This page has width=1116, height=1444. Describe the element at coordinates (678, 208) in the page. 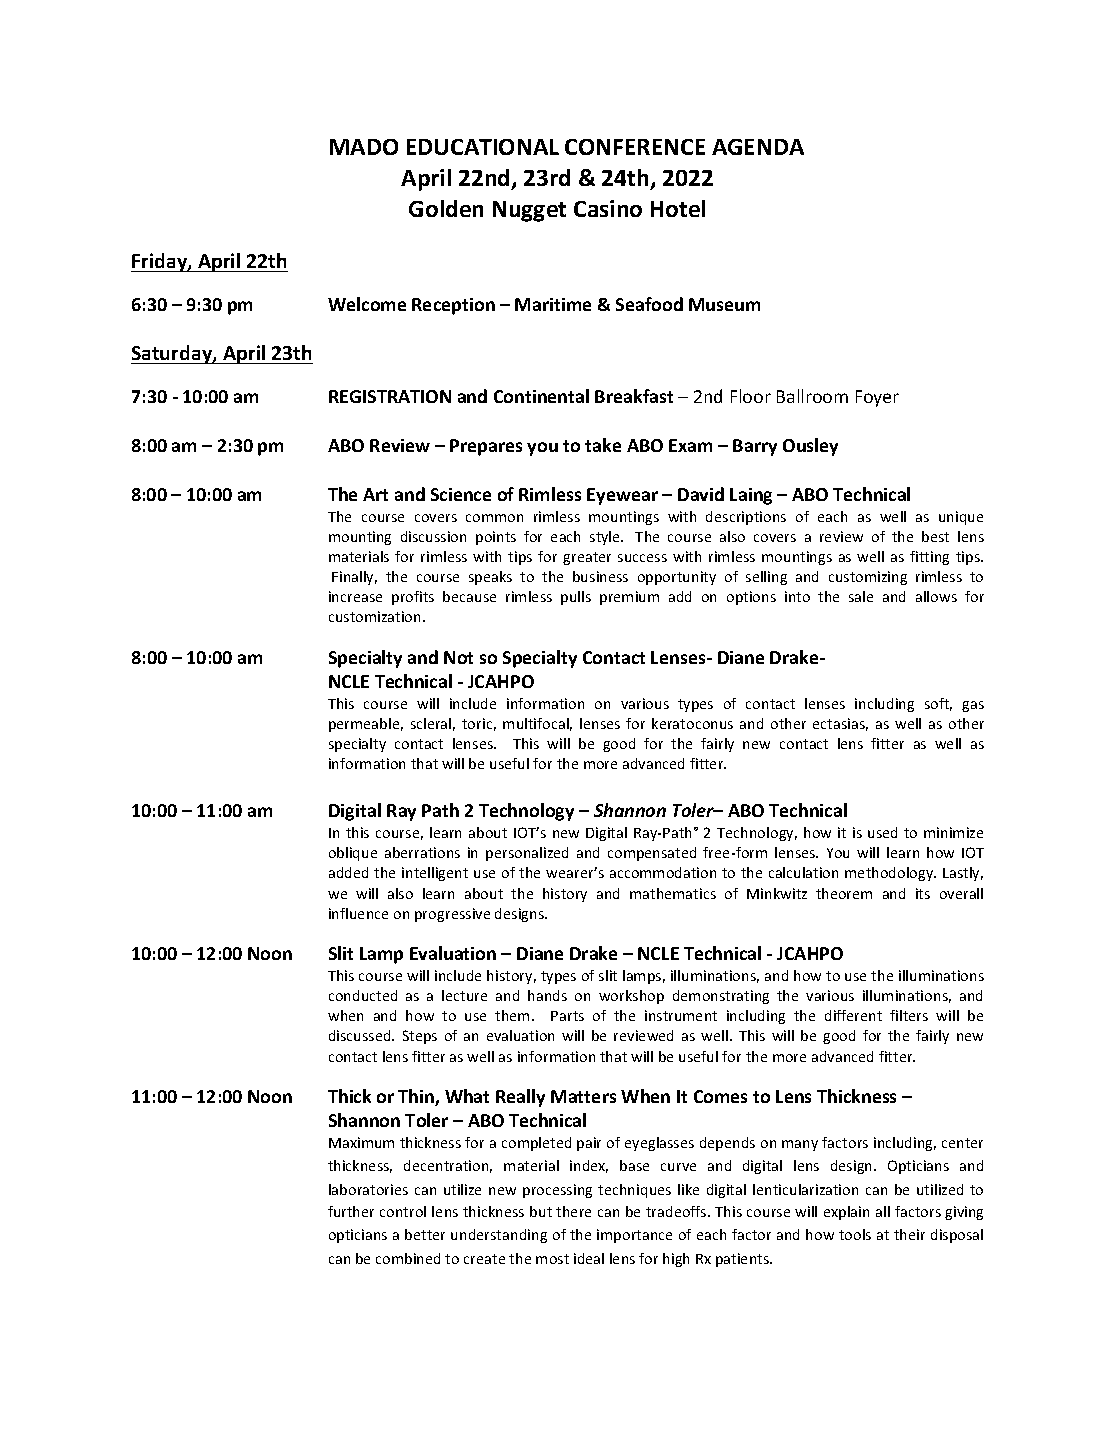

I see `Hotel` at that location.
